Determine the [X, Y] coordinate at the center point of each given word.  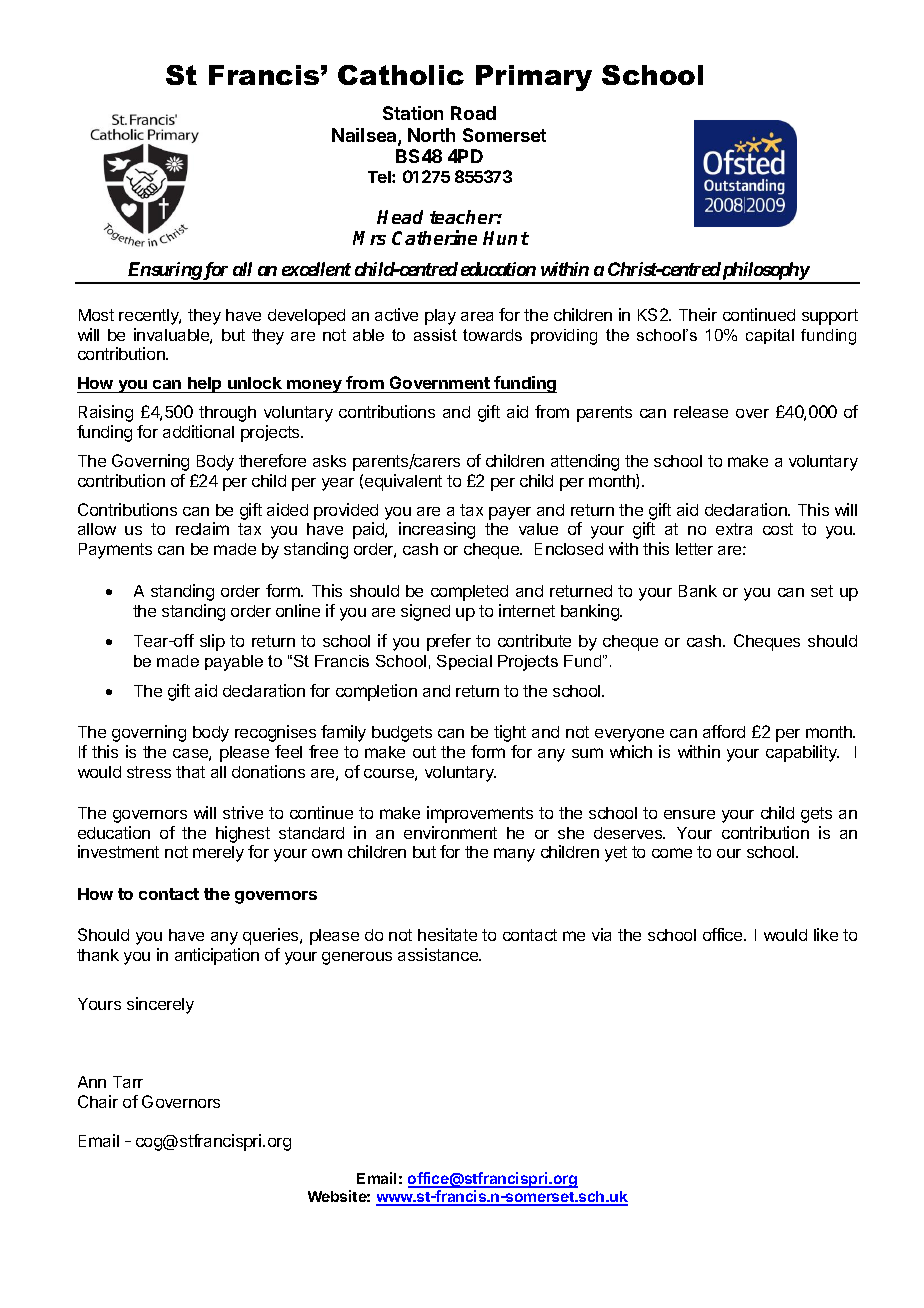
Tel [380, 177]
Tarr [128, 1082]
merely [218, 854]
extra [734, 529]
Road [473, 113]
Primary [534, 78]
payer [510, 513]
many [514, 855]
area [477, 316]
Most [96, 315]
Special [464, 662]
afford [724, 731]
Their [698, 314]
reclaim [202, 528]
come [672, 853]
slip [212, 642]
